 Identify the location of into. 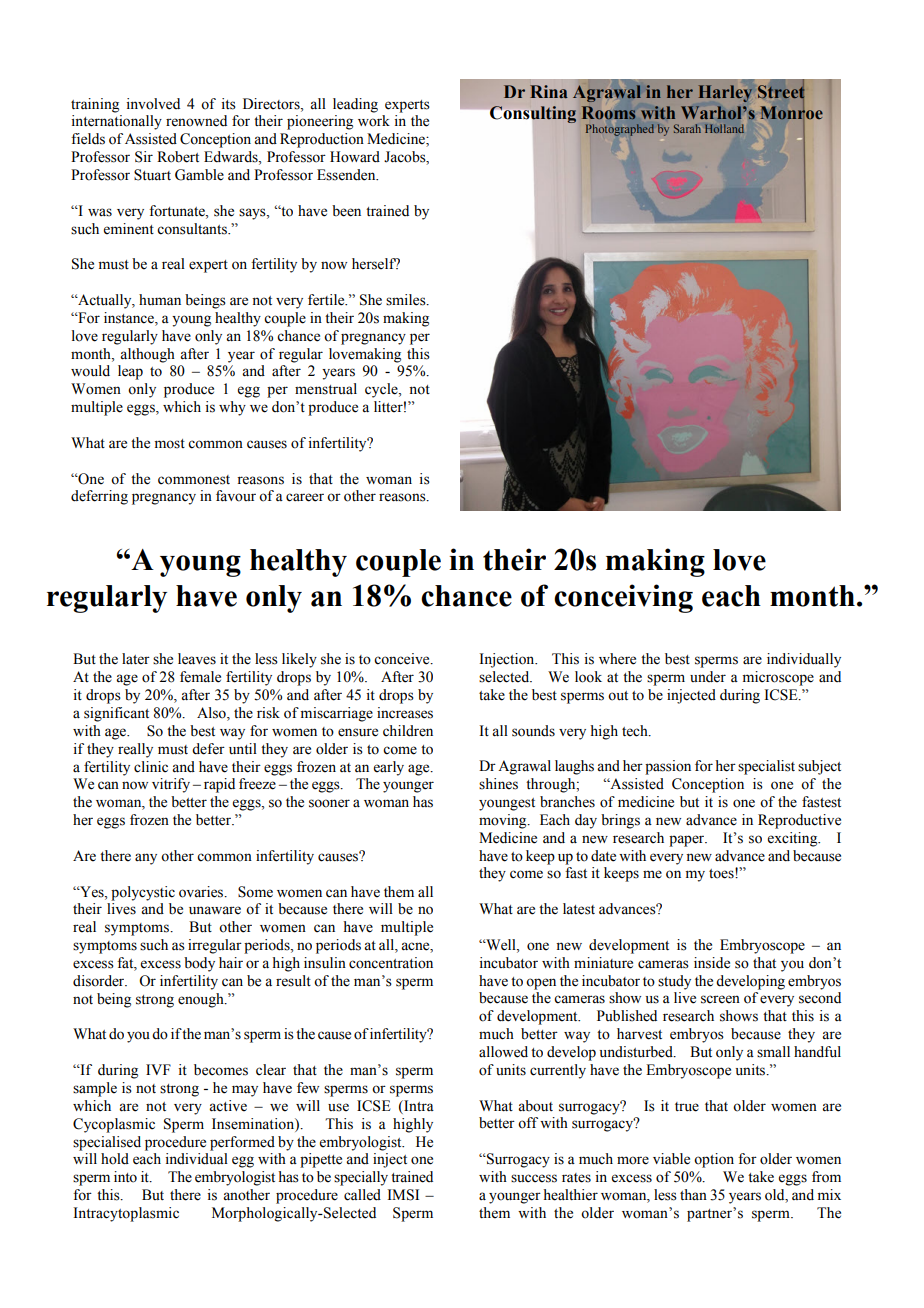
(125, 1177).
